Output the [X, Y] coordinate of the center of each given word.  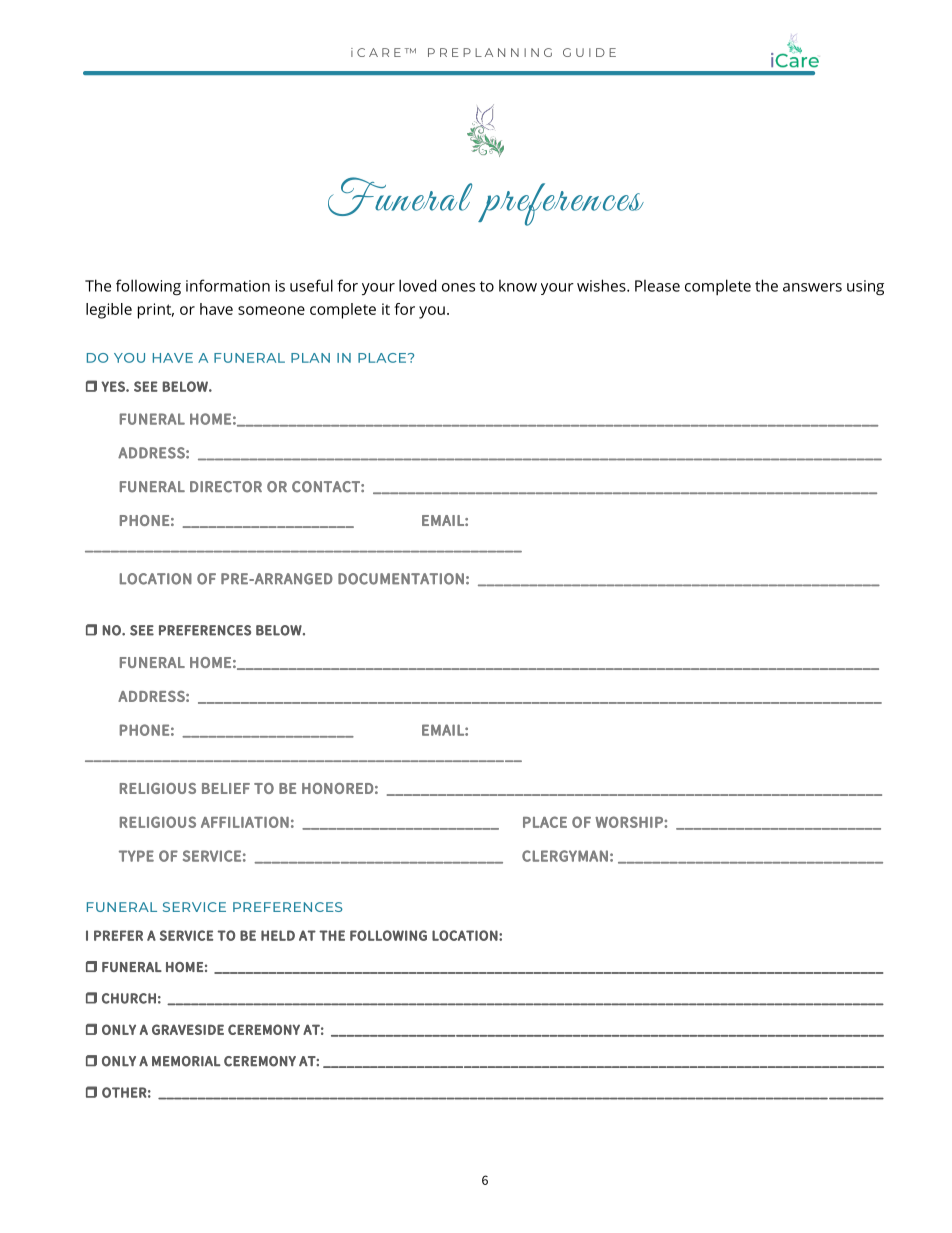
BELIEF [226, 788]
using [865, 288]
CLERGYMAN [565, 856]
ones [458, 287]
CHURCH [129, 998]
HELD [278, 935]
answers [812, 287]
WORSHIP [630, 822]
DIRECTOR [226, 487]
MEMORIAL [186, 1061]
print [156, 311]
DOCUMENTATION [401, 579]
